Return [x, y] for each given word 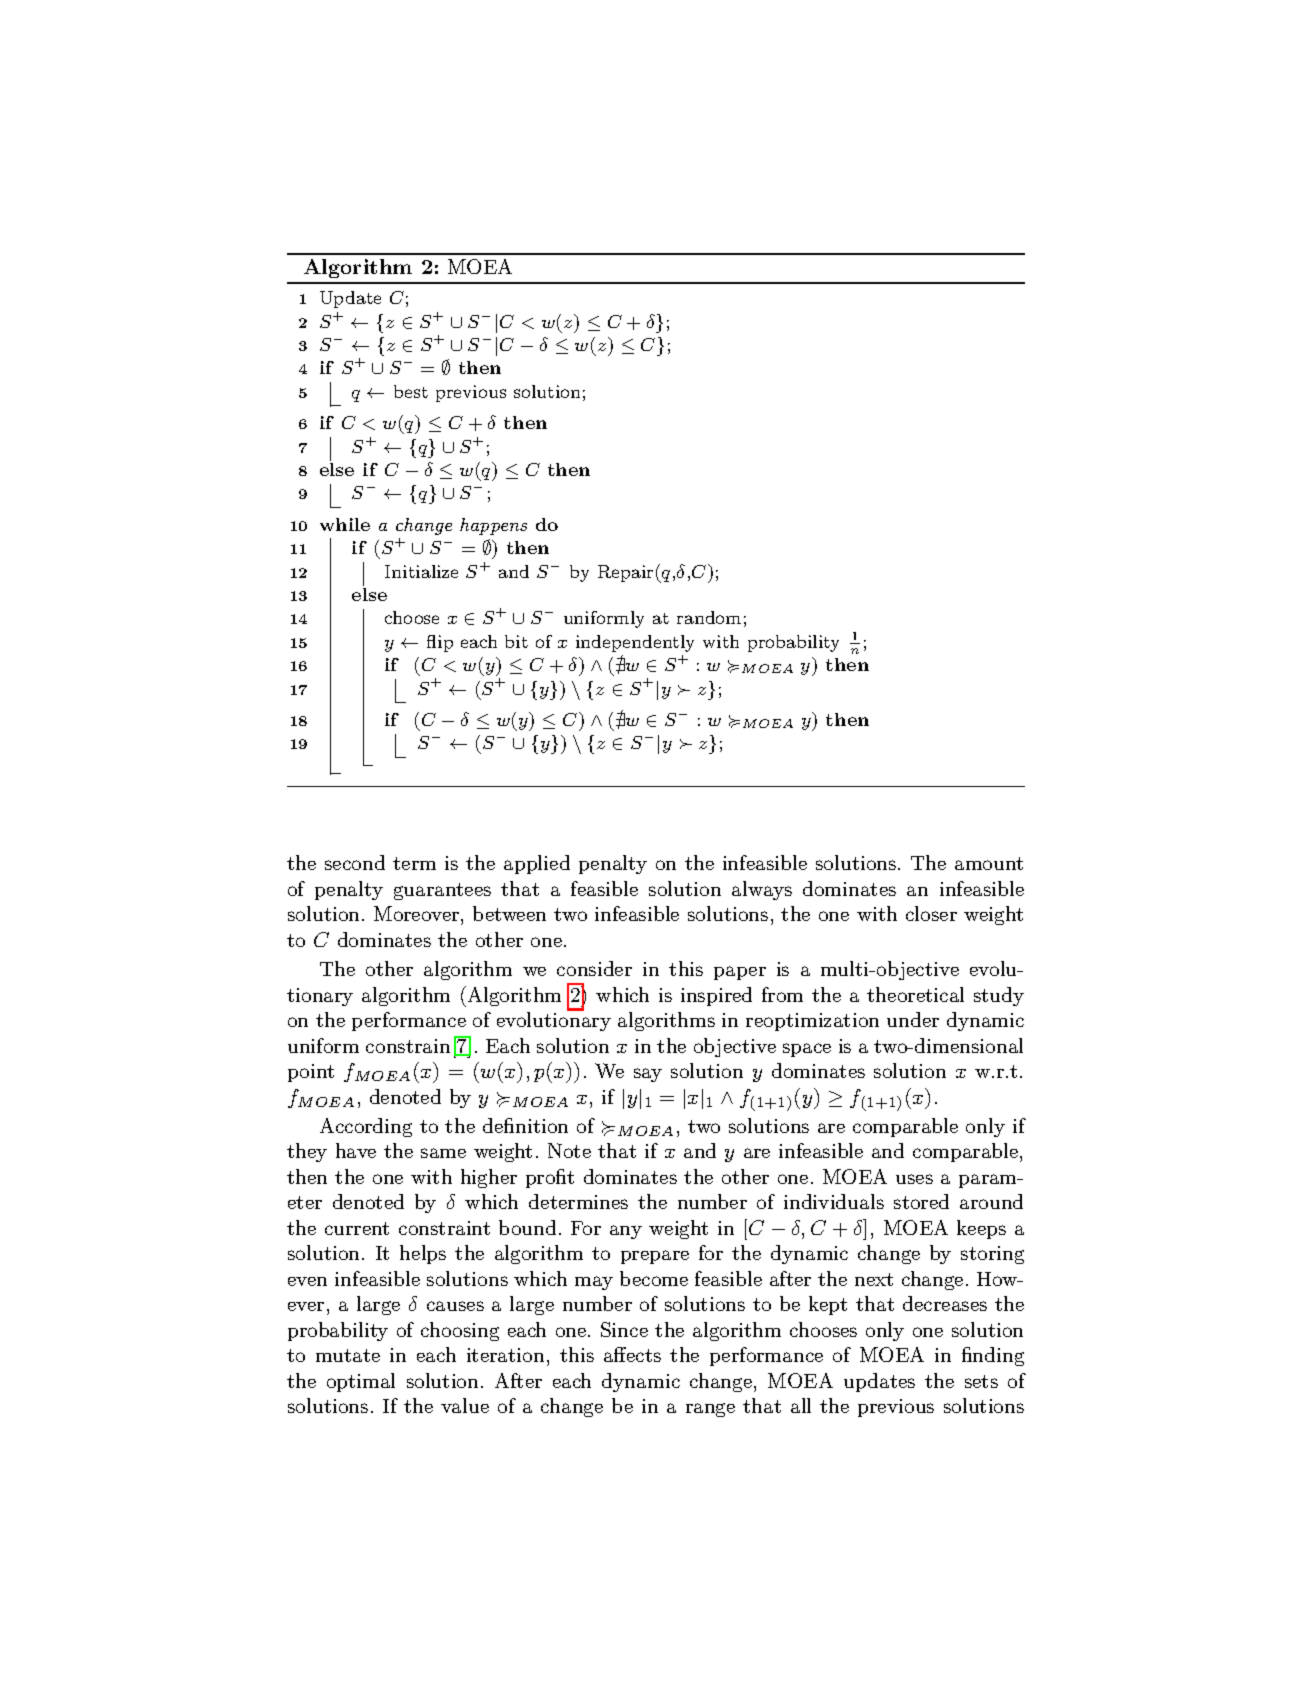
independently [635, 643]
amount [989, 863]
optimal [361, 1382]
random [709, 617]
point [311, 1073]
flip [440, 643]
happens [493, 526]
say [648, 1075]
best [411, 391]
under [913, 1019]
